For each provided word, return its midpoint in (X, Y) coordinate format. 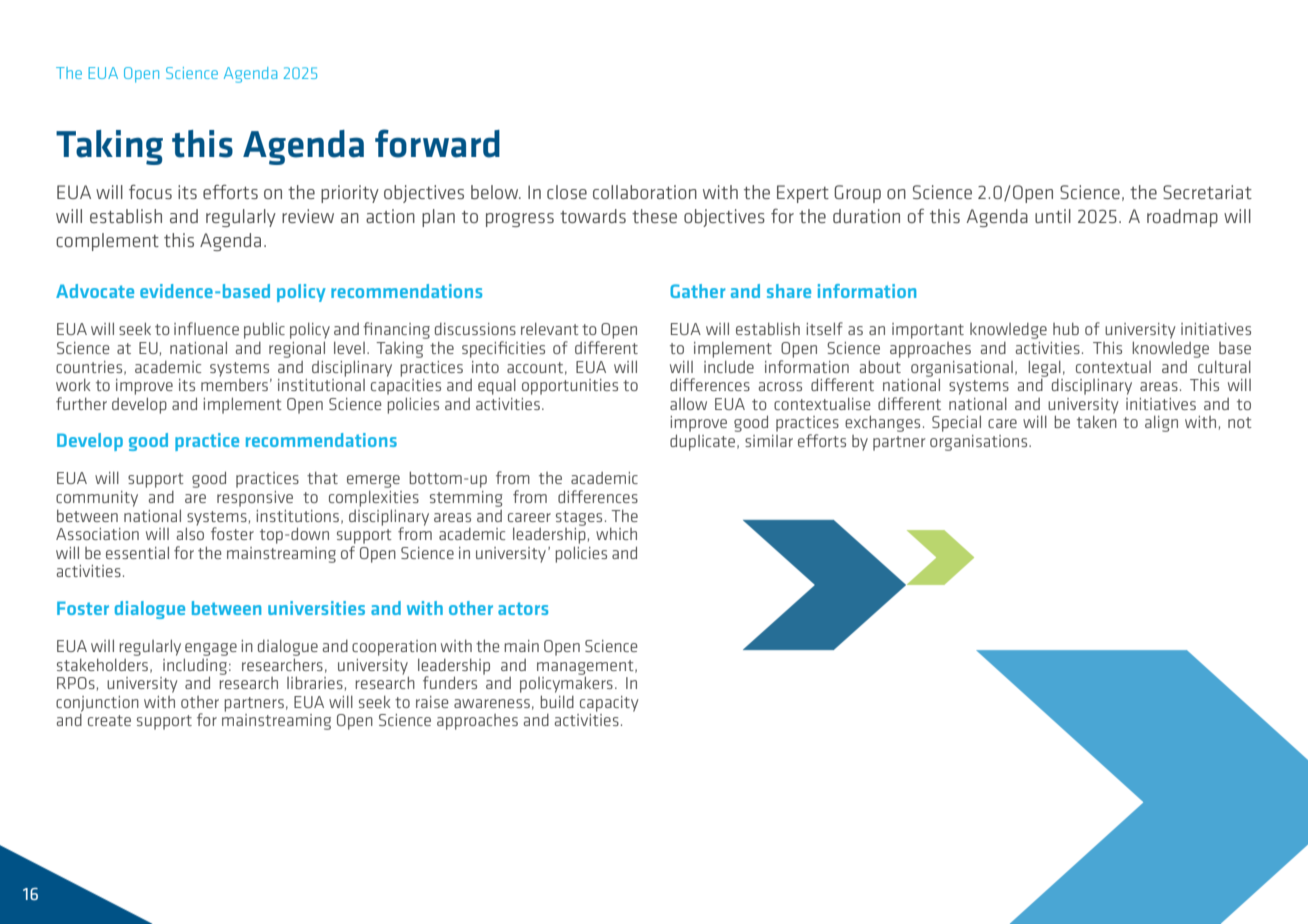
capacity (609, 704)
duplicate (704, 442)
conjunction (97, 704)
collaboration (645, 192)
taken (1097, 421)
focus (150, 192)
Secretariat (1207, 192)
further (81, 403)
